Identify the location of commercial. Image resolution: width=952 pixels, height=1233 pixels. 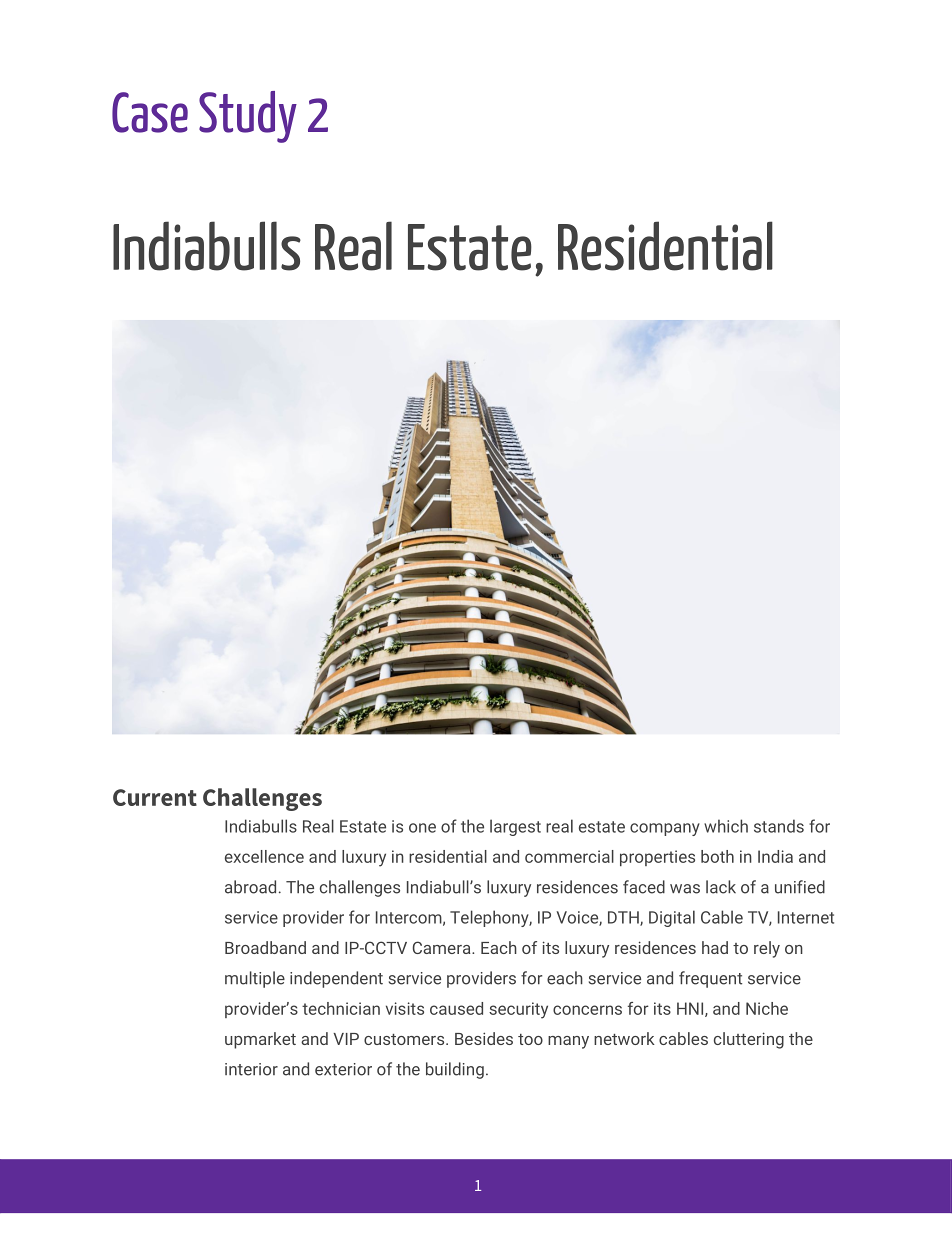
(569, 856).
